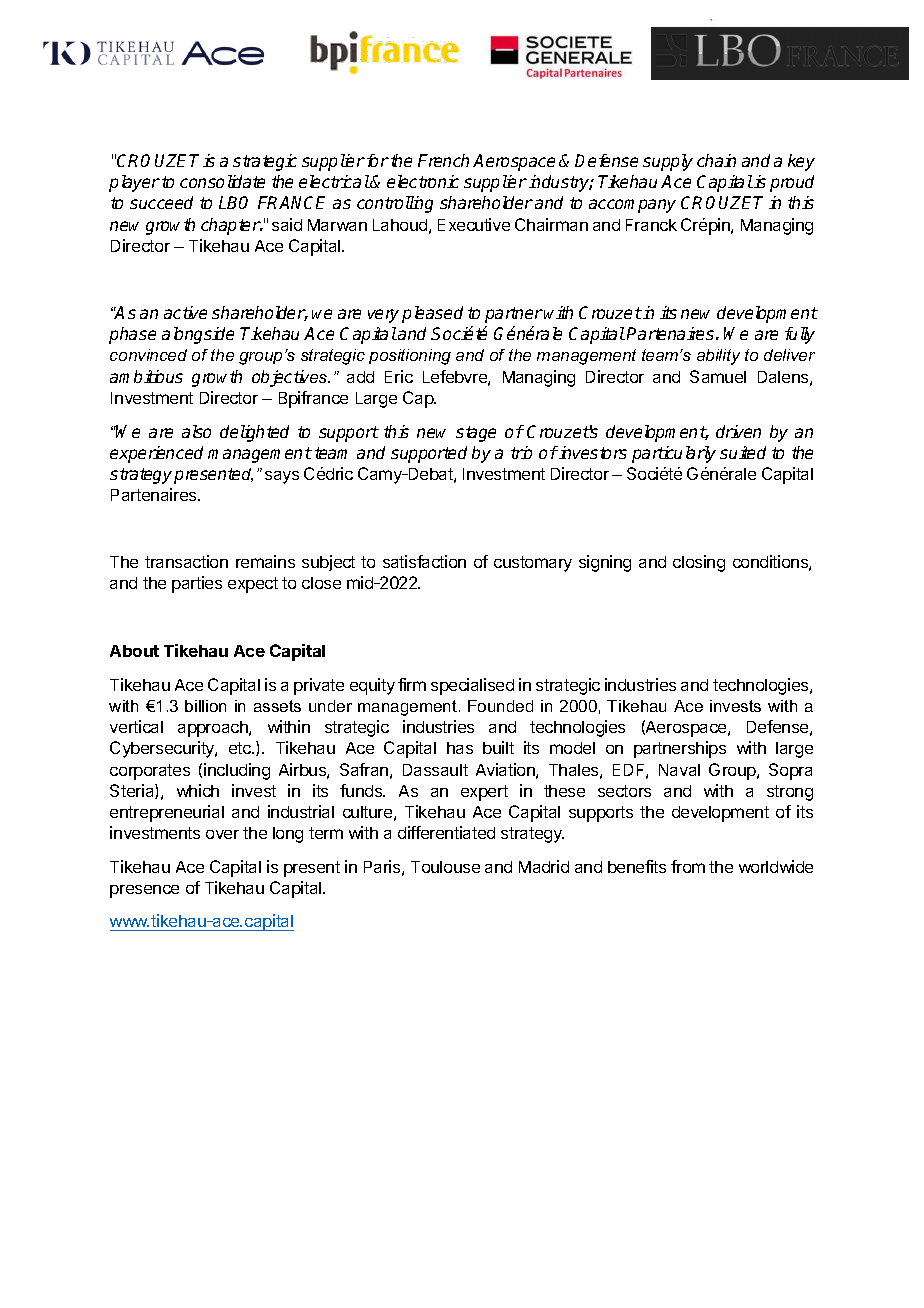 The height and width of the screenshot is (1308, 924). What do you see at coordinates (186, 561) in the screenshot?
I see `transaction` at bounding box center [186, 561].
